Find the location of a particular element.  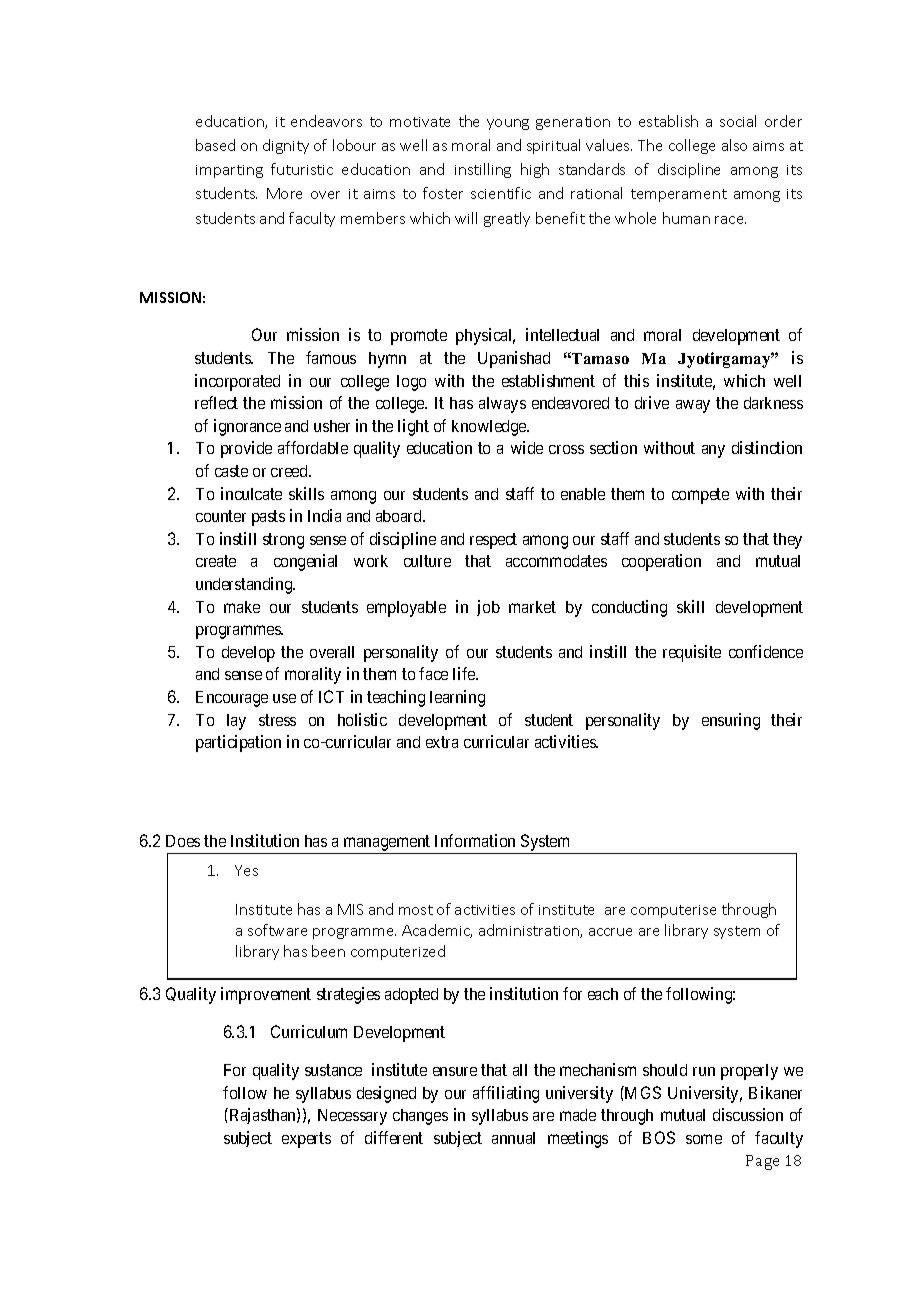

also is located at coordinates (734, 145).
